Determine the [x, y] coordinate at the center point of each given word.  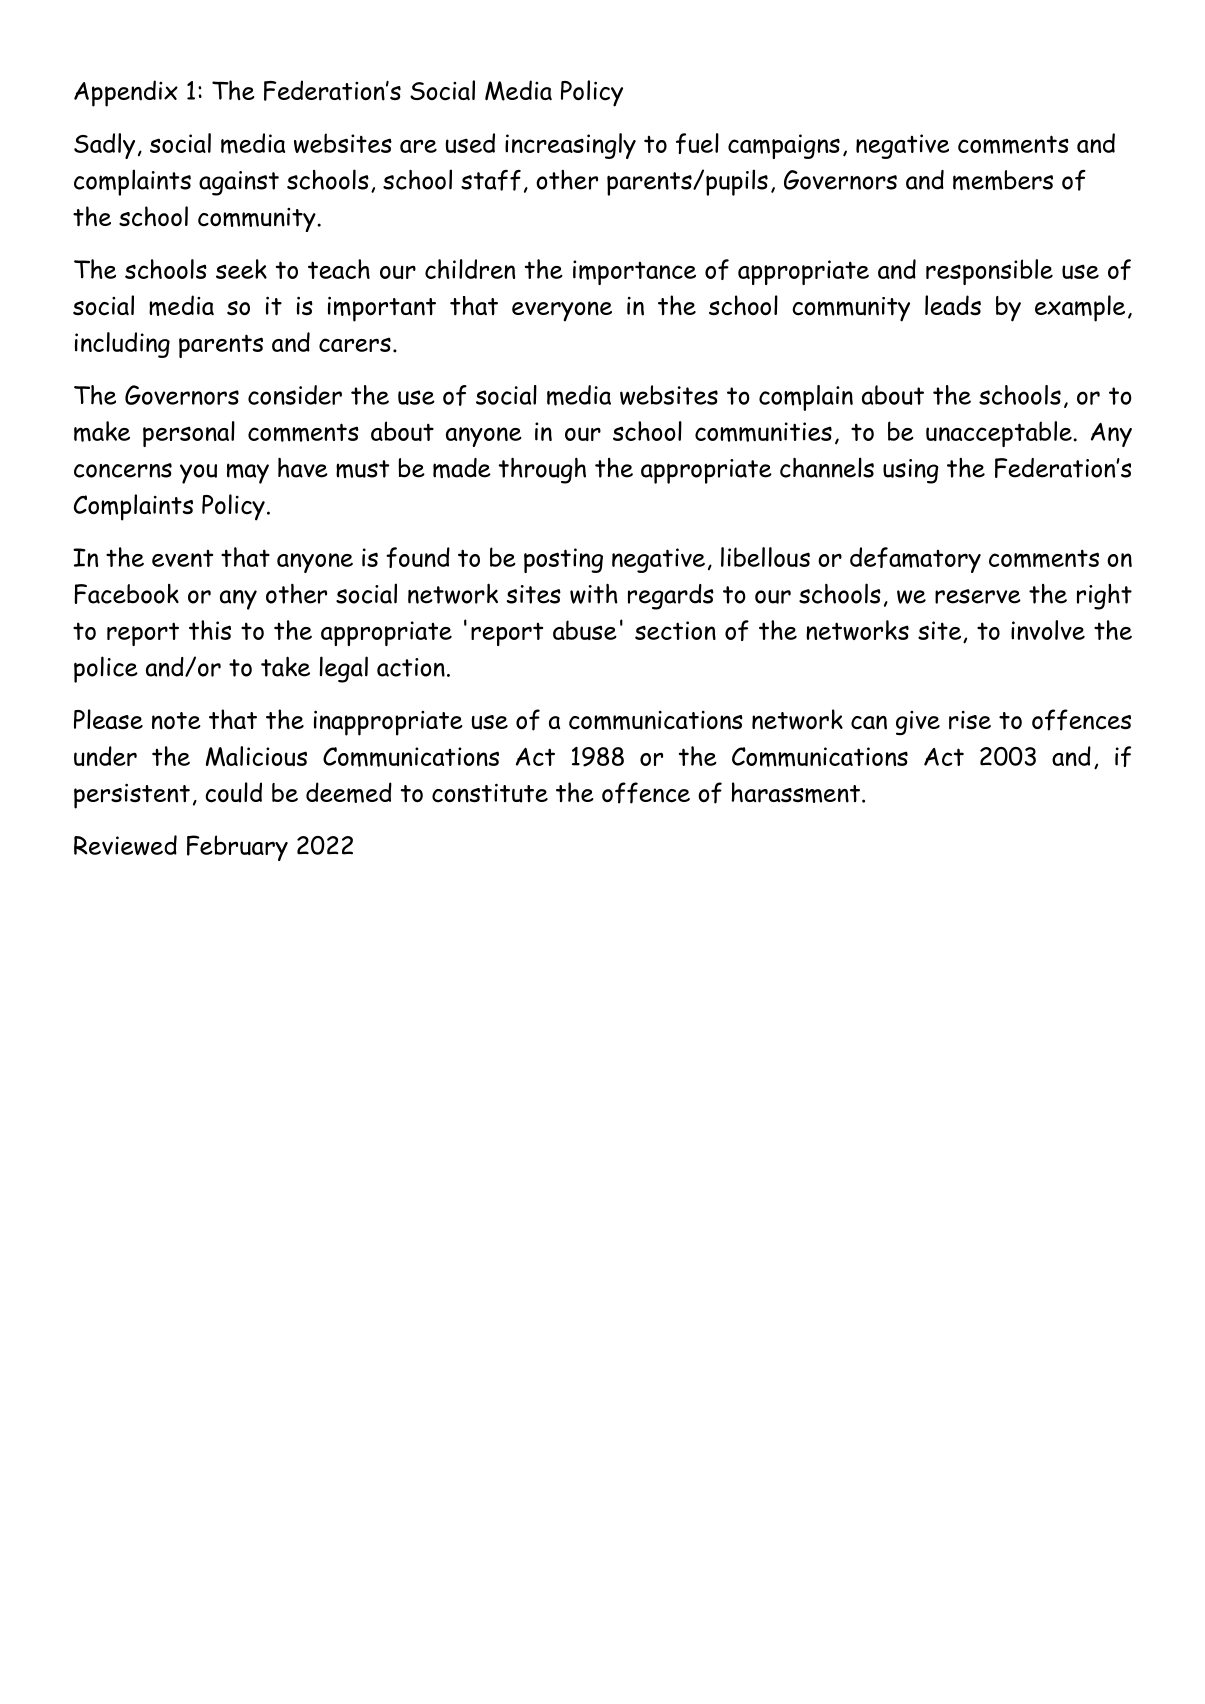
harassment [795, 792]
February [237, 848]
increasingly [570, 146]
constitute [490, 793]
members [1003, 180]
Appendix [126, 93]
